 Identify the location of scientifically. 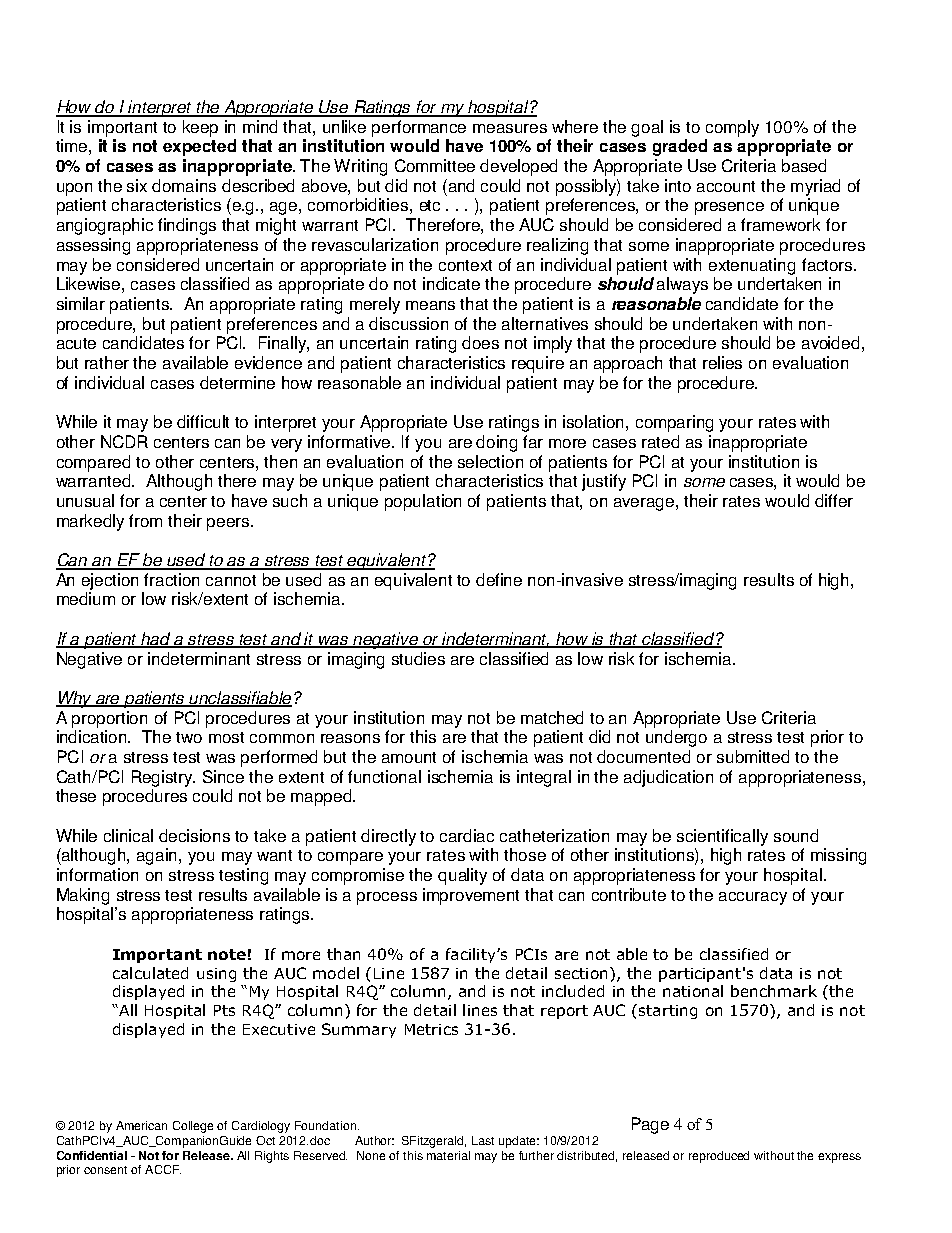
(722, 837).
